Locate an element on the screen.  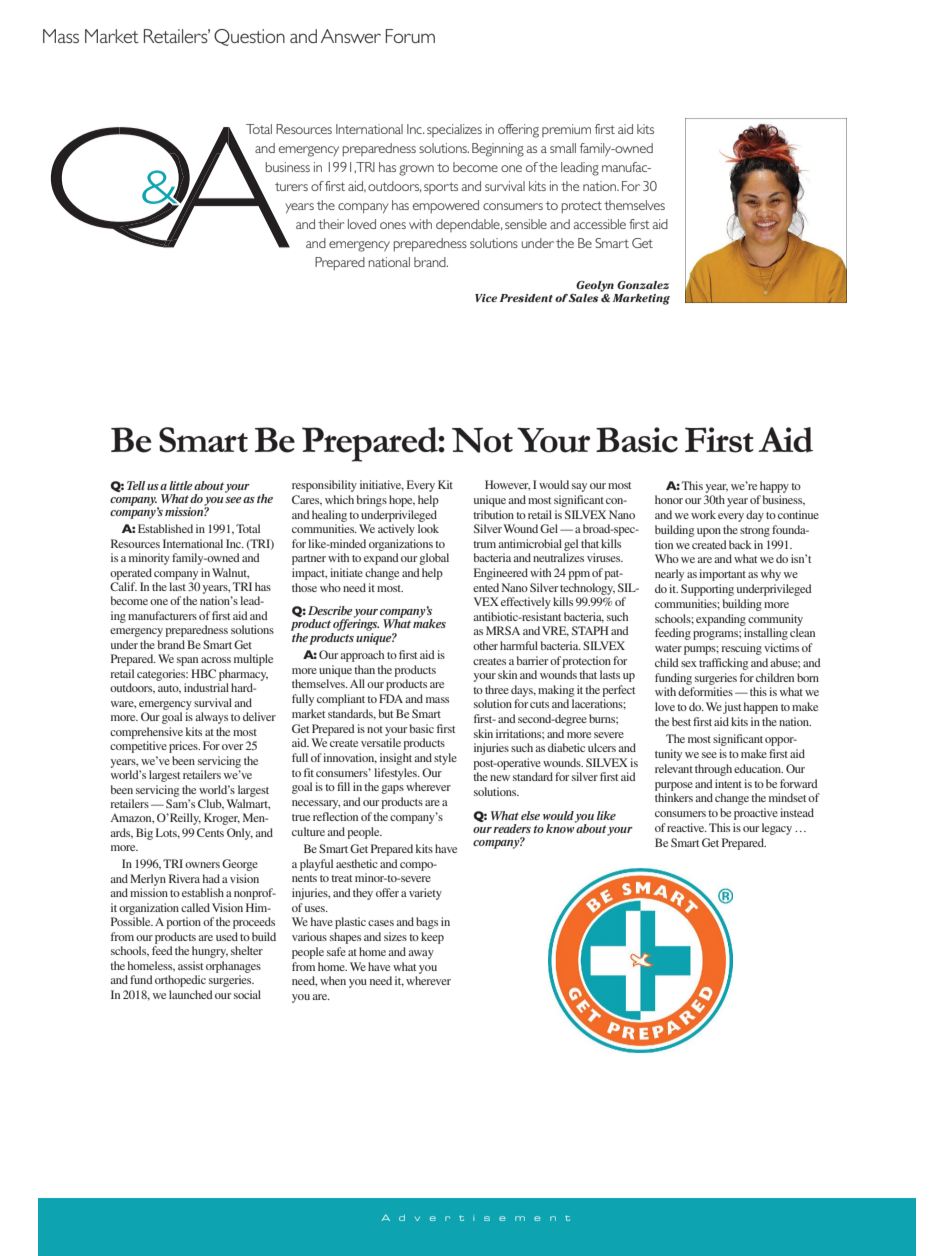
work is located at coordinates (703, 514).
